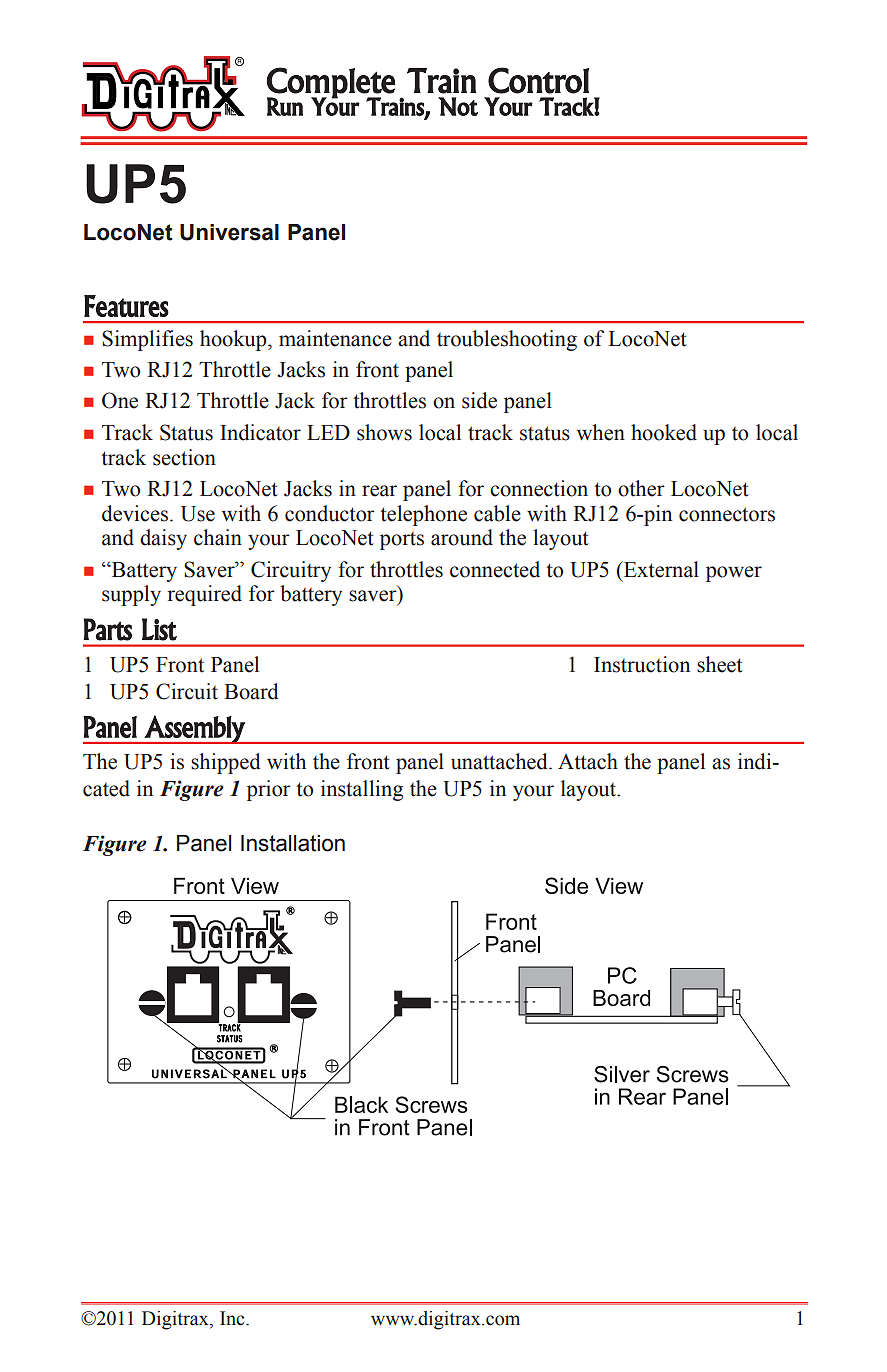 Image resolution: width=887 pixels, height=1372 pixels. What do you see at coordinates (538, 80) in the screenshot?
I see `Control` at bounding box center [538, 80].
